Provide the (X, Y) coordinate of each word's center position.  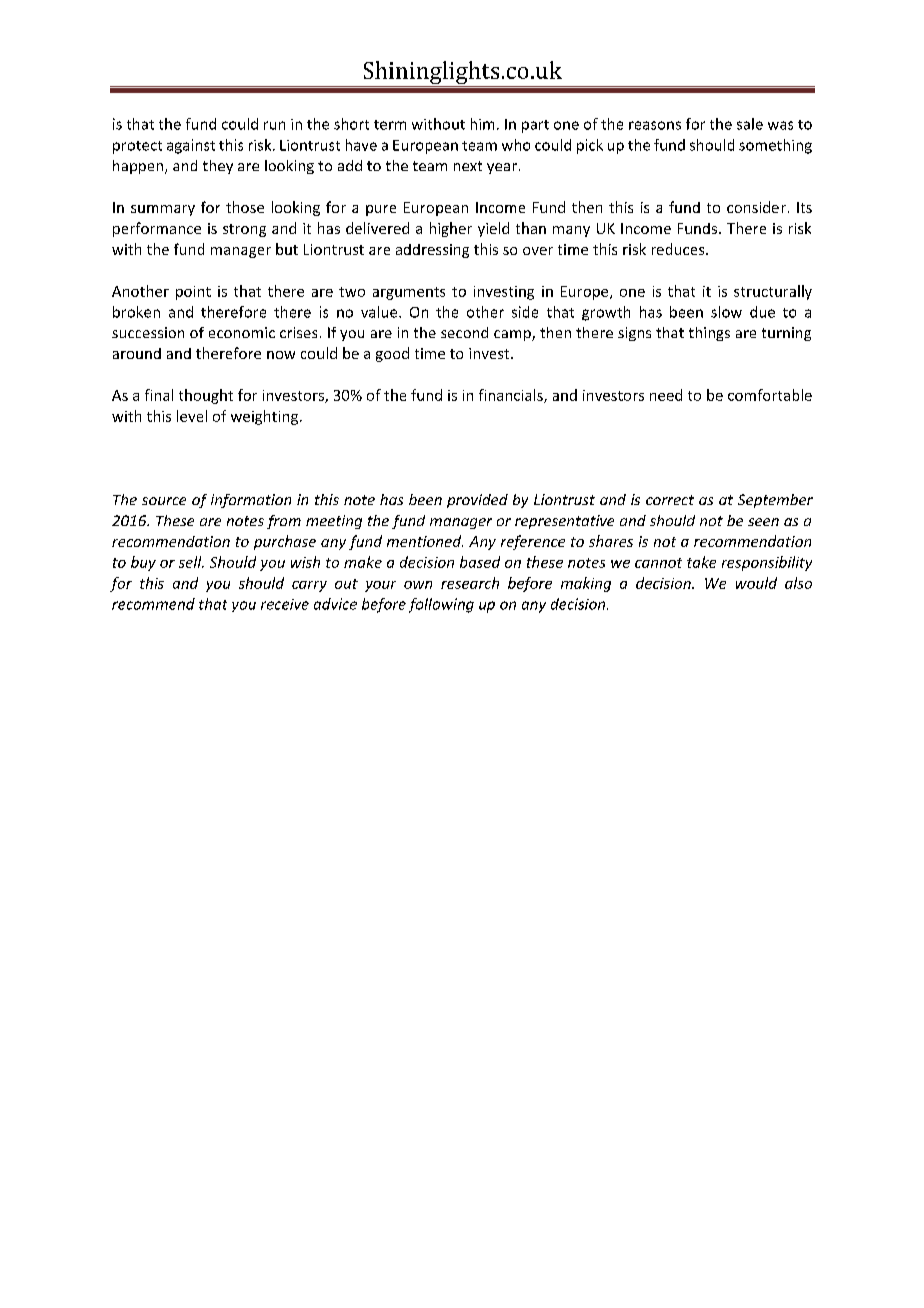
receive (285, 604)
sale (750, 124)
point (193, 293)
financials (512, 396)
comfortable (770, 395)
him (482, 124)
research (470, 583)
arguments (409, 293)
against (191, 146)
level (192, 416)
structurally (773, 292)
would (756, 583)
